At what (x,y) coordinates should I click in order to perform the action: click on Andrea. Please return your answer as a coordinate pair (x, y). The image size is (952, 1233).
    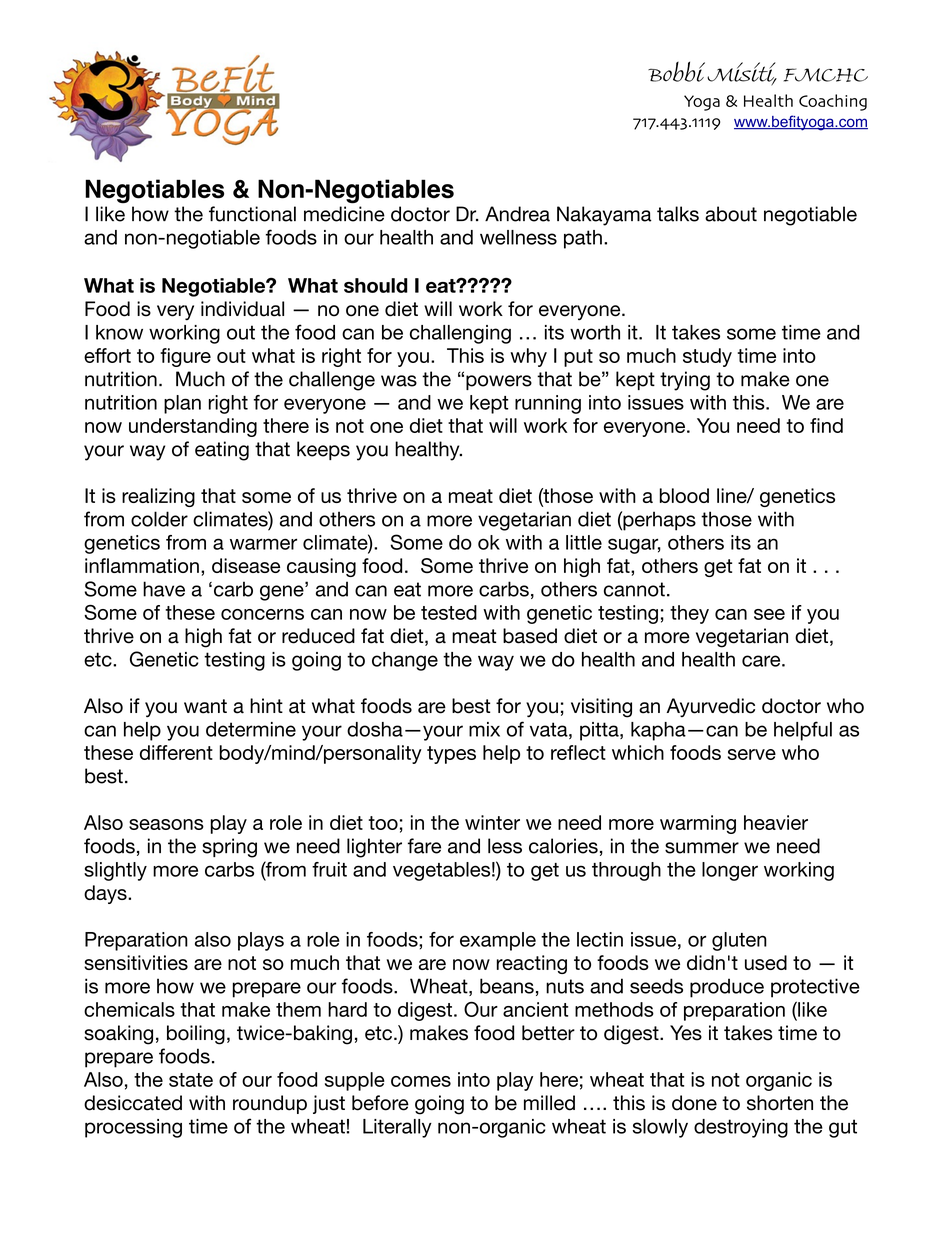
    Looking at the image, I should click on (517, 214).
